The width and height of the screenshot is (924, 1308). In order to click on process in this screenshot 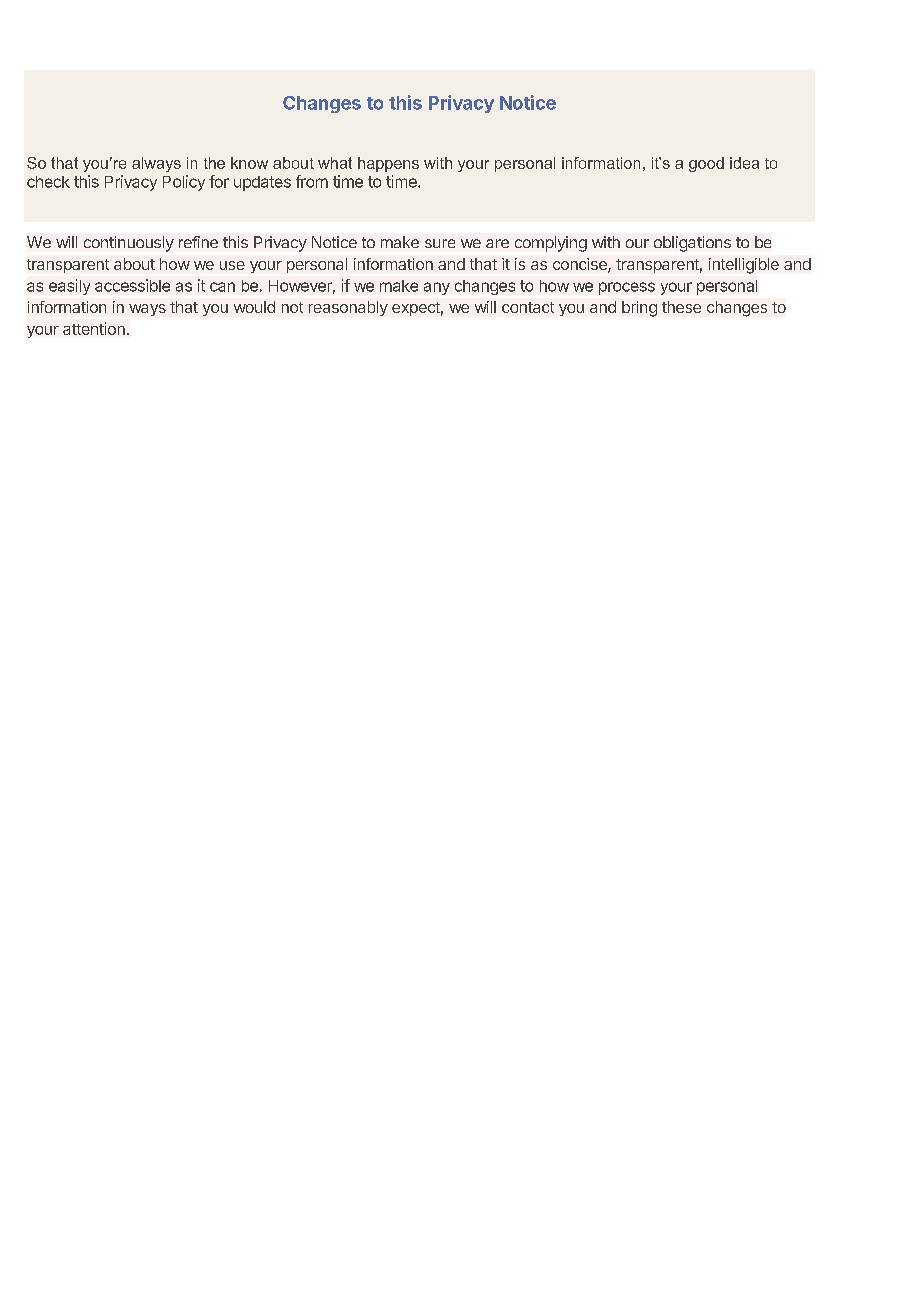, I will do `click(627, 288)`.
